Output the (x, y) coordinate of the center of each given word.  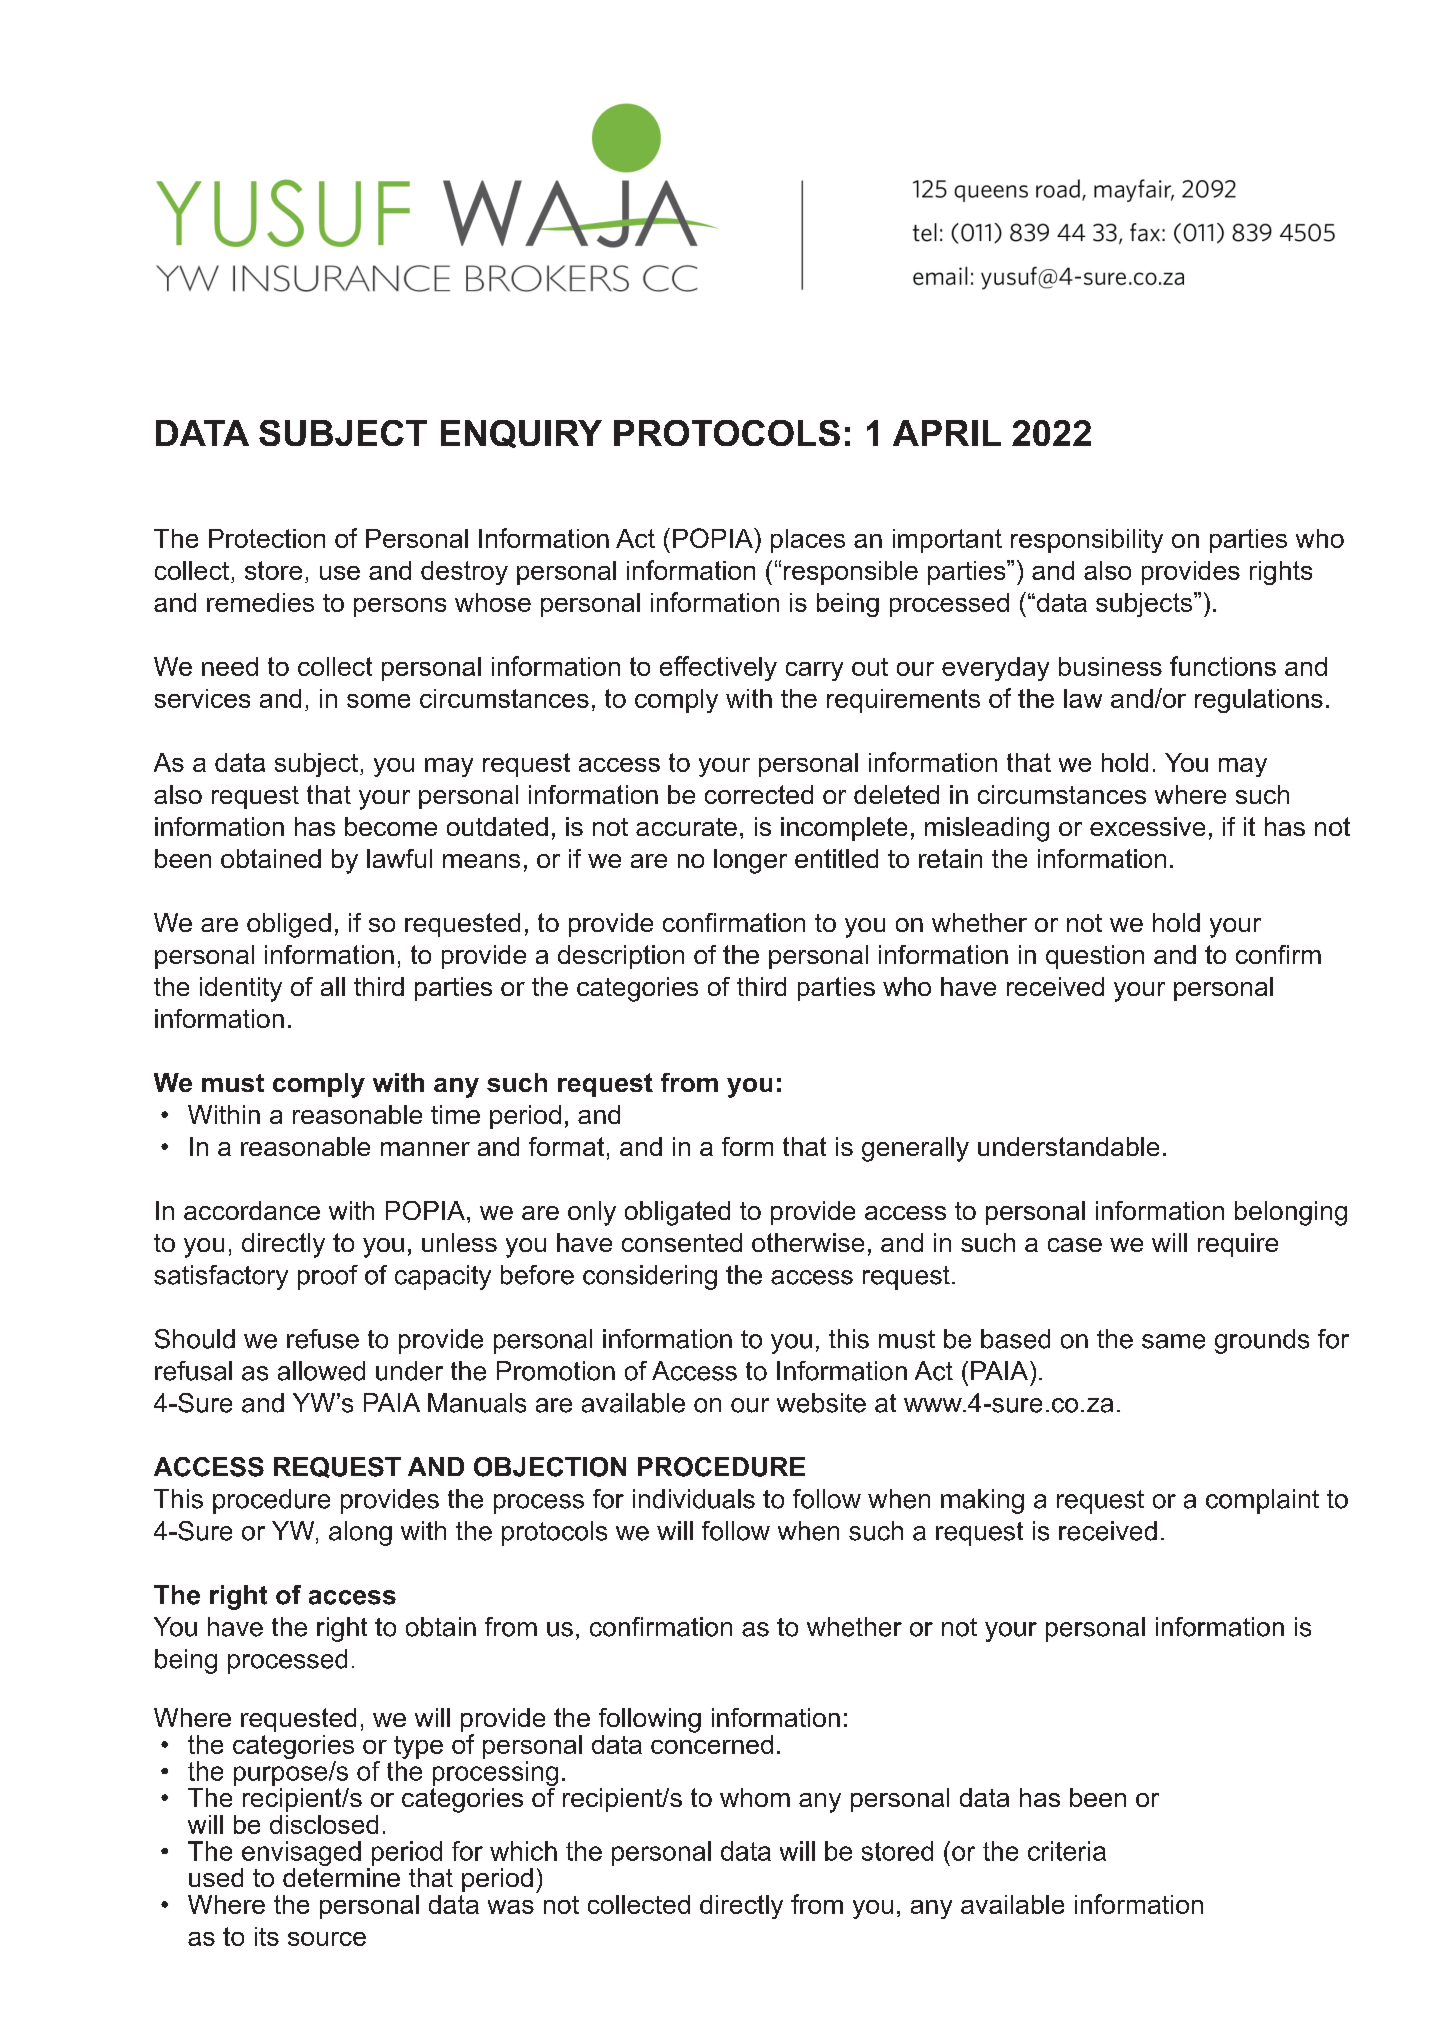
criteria (1067, 1851)
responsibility (1087, 541)
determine (341, 1877)
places (808, 541)
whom (755, 1797)
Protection (267, 538)
